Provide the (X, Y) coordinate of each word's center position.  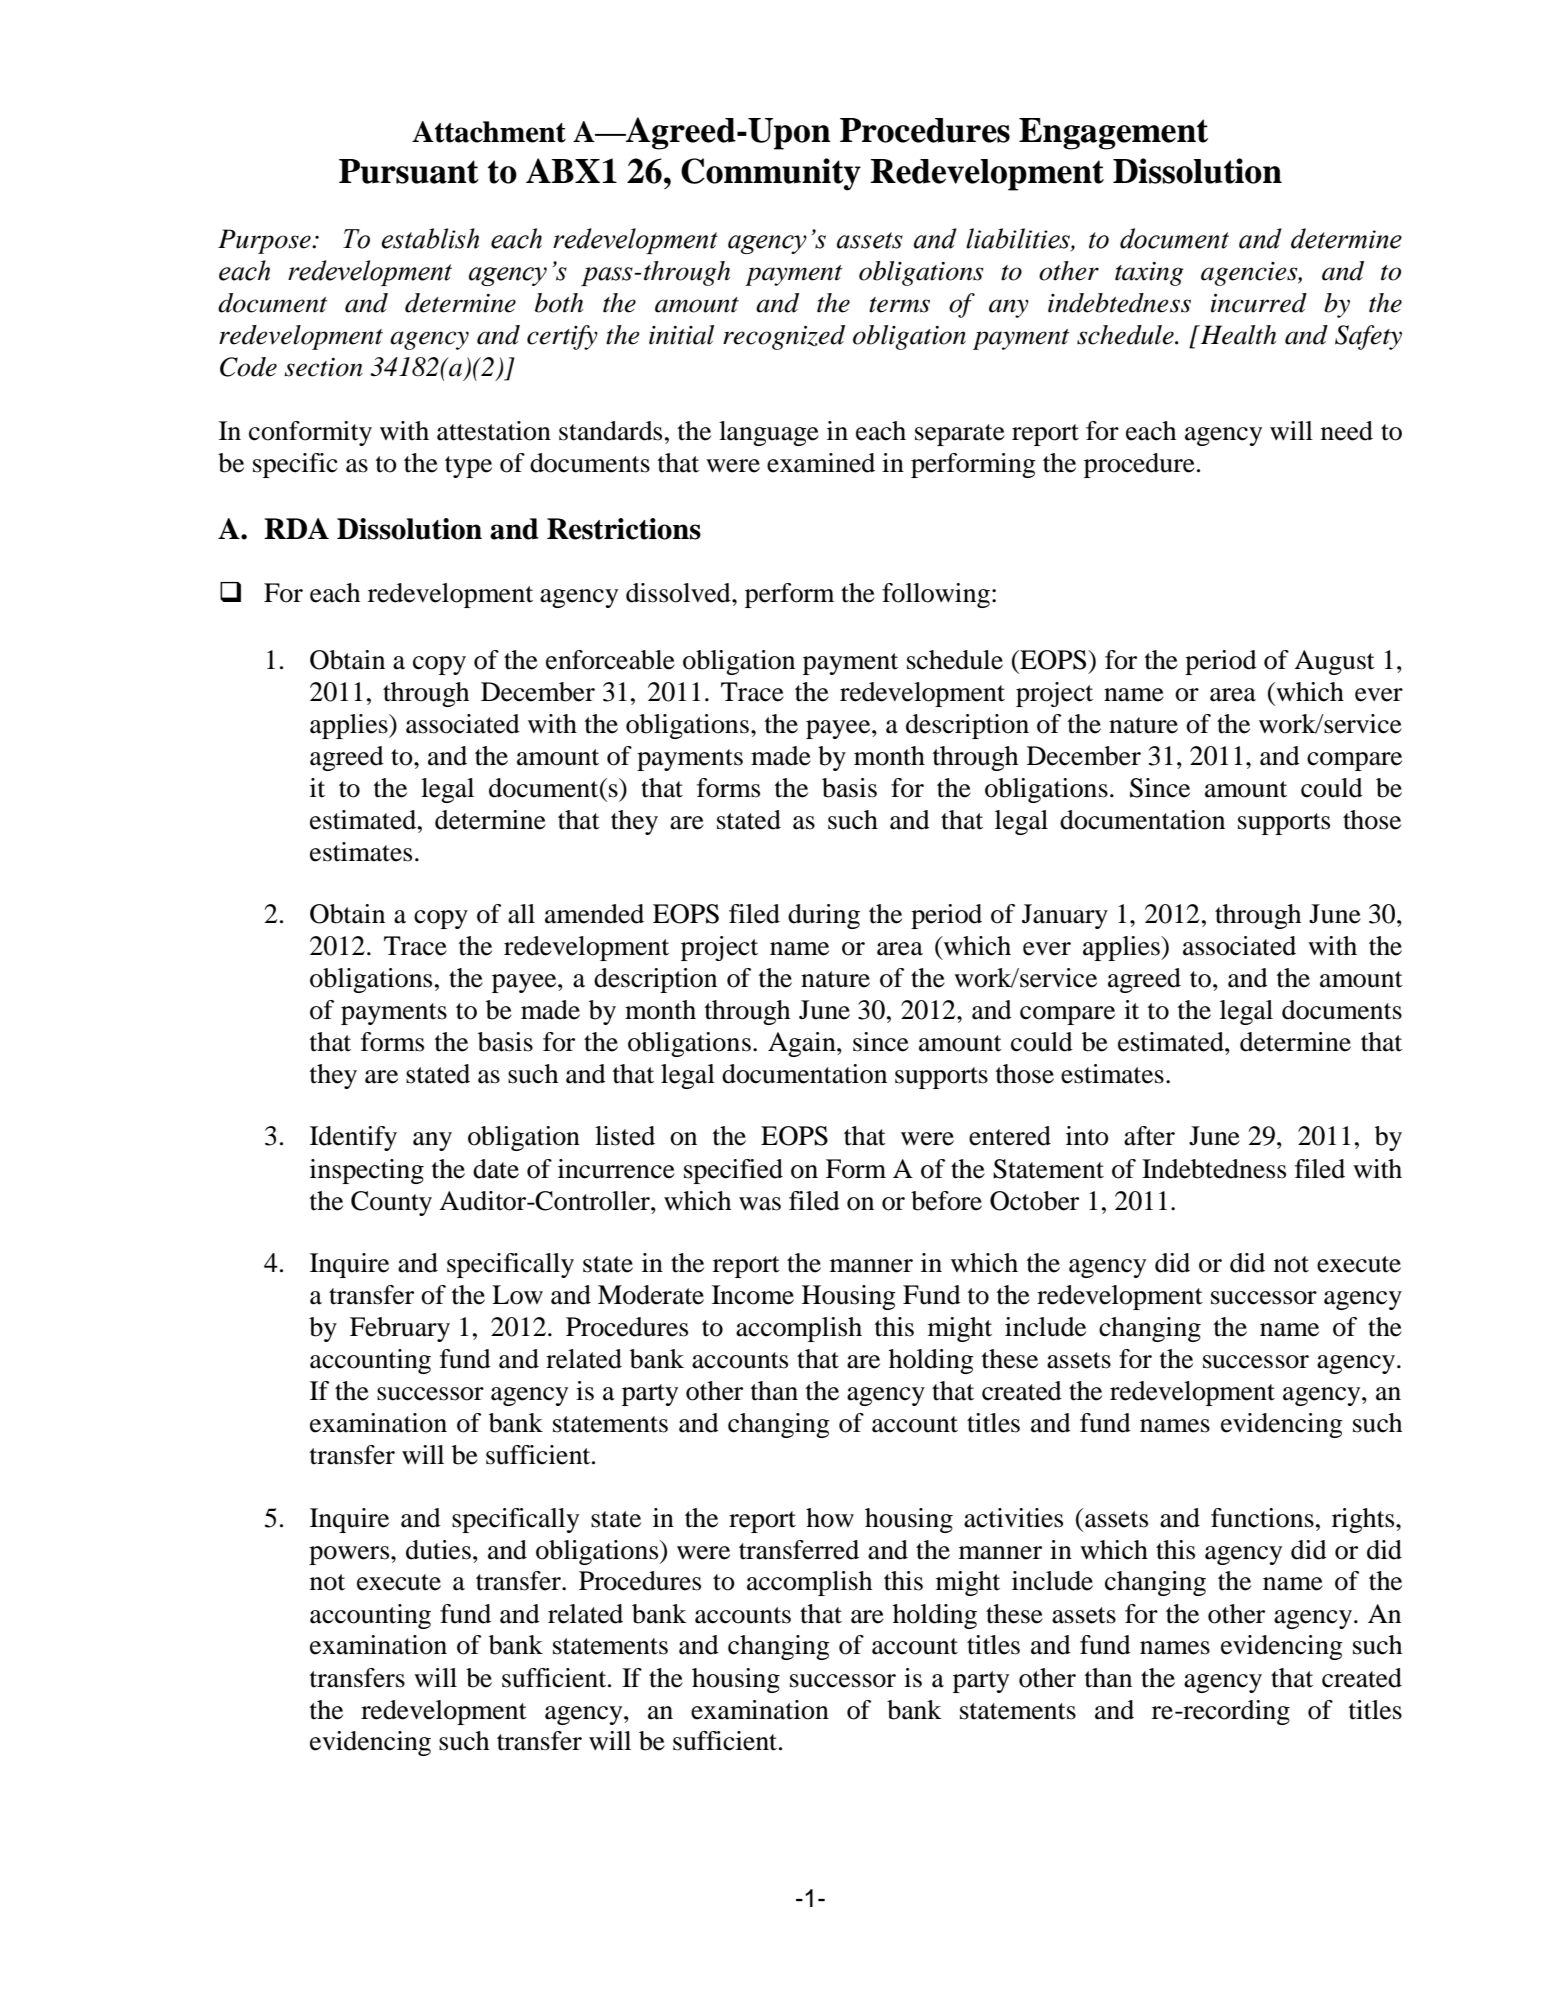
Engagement (1113, 134)
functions (1262, 1518)
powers (350, 1555)
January (1065, 916)
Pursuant (409, 171)
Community (771, 174)
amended (594, 914)
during (824, 916)
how (830, 1518)
